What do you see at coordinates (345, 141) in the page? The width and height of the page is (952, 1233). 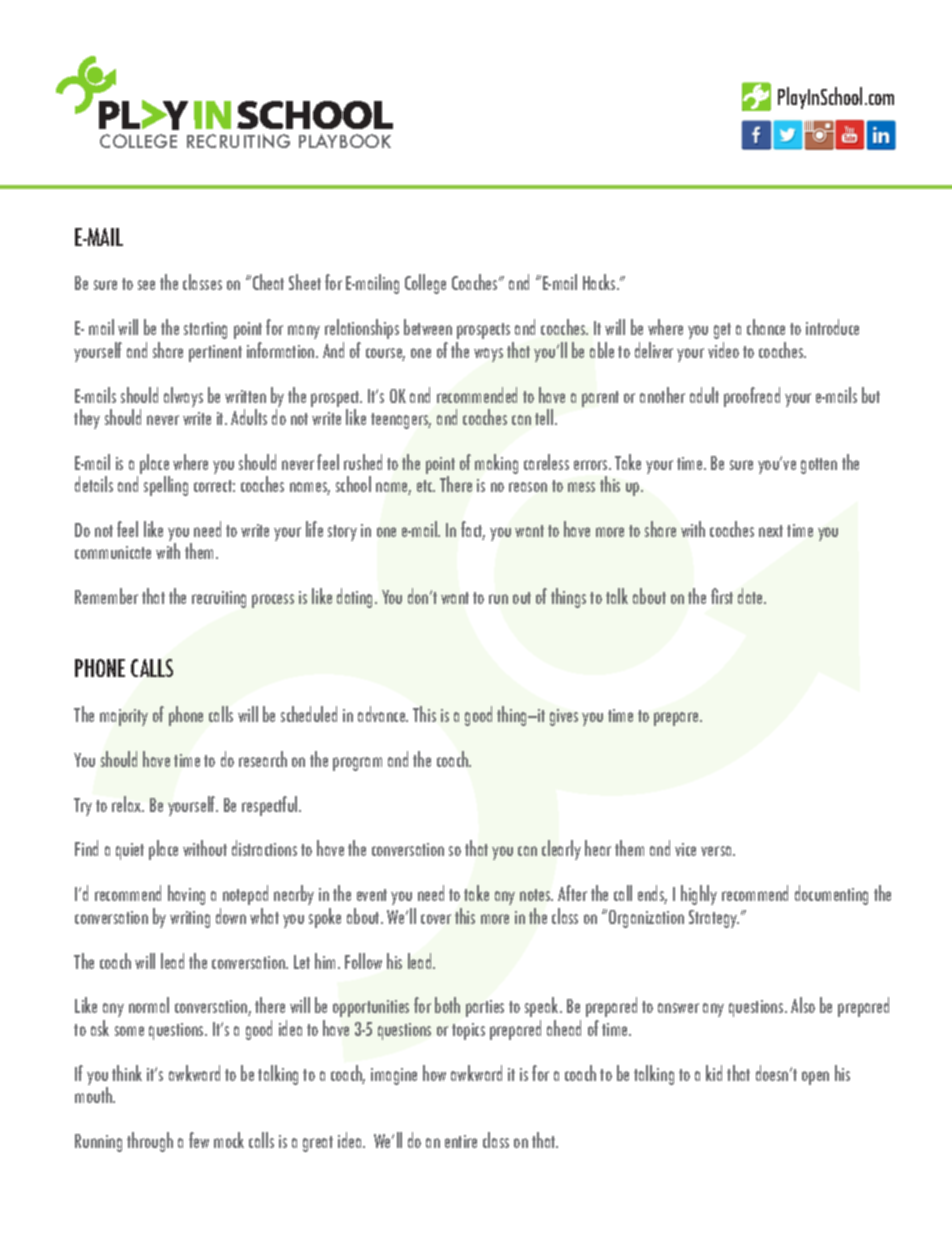 I see `PLAYBOOK` at bounding box center [345, 141].
